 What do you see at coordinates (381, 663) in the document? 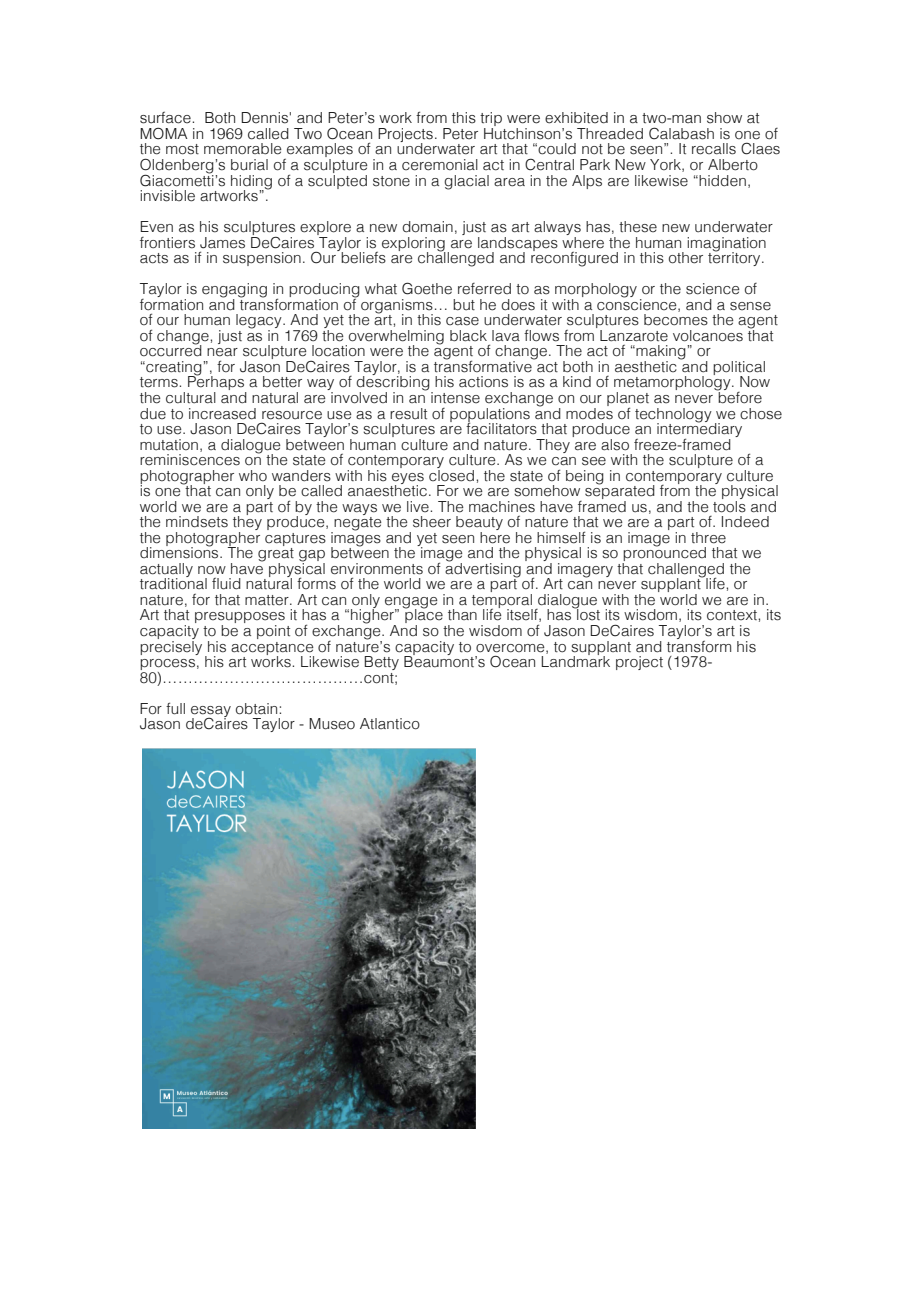
I see `Betty` at bounding box center [381, 663].
